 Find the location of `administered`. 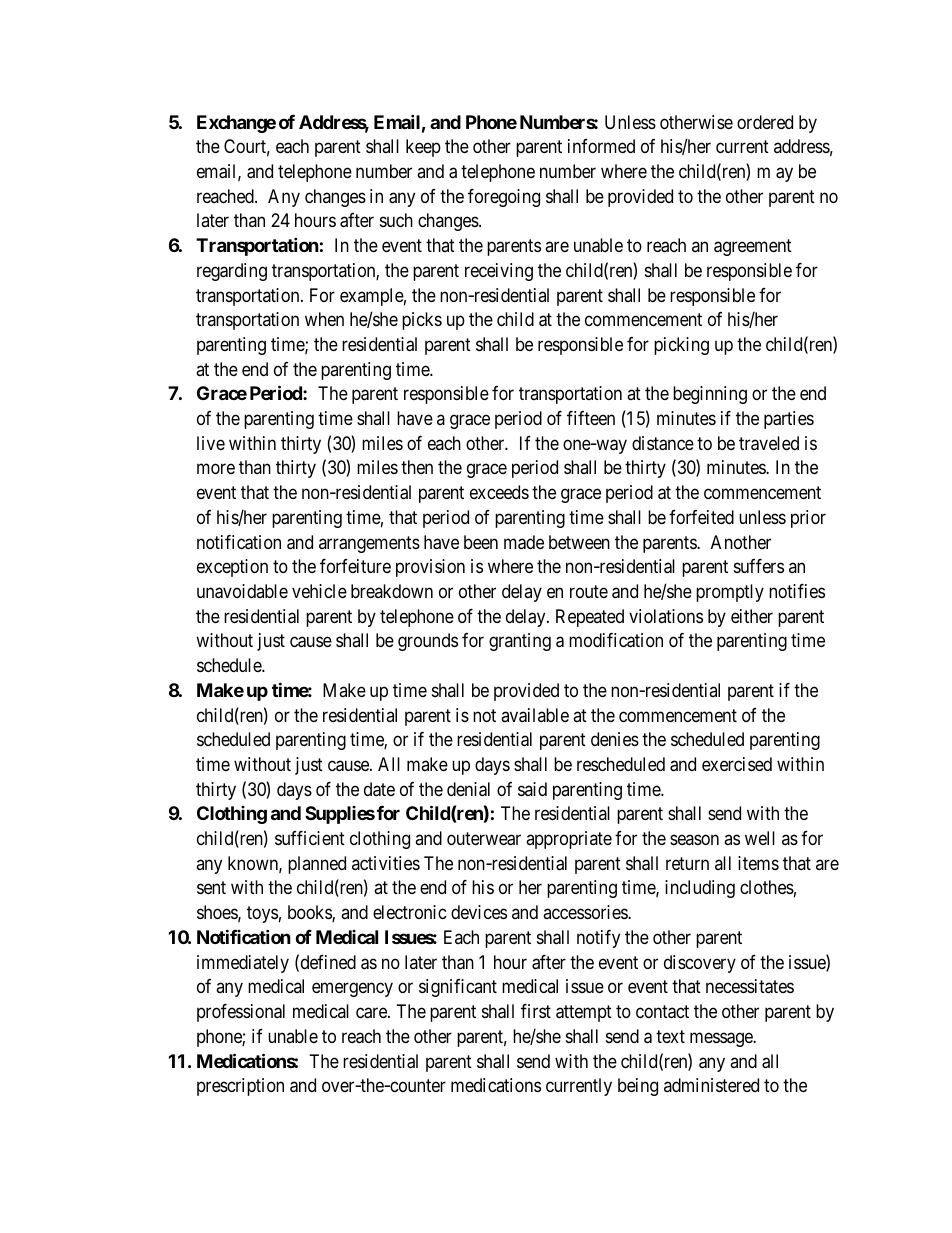

administered is located at coordinates (711, 1085).
